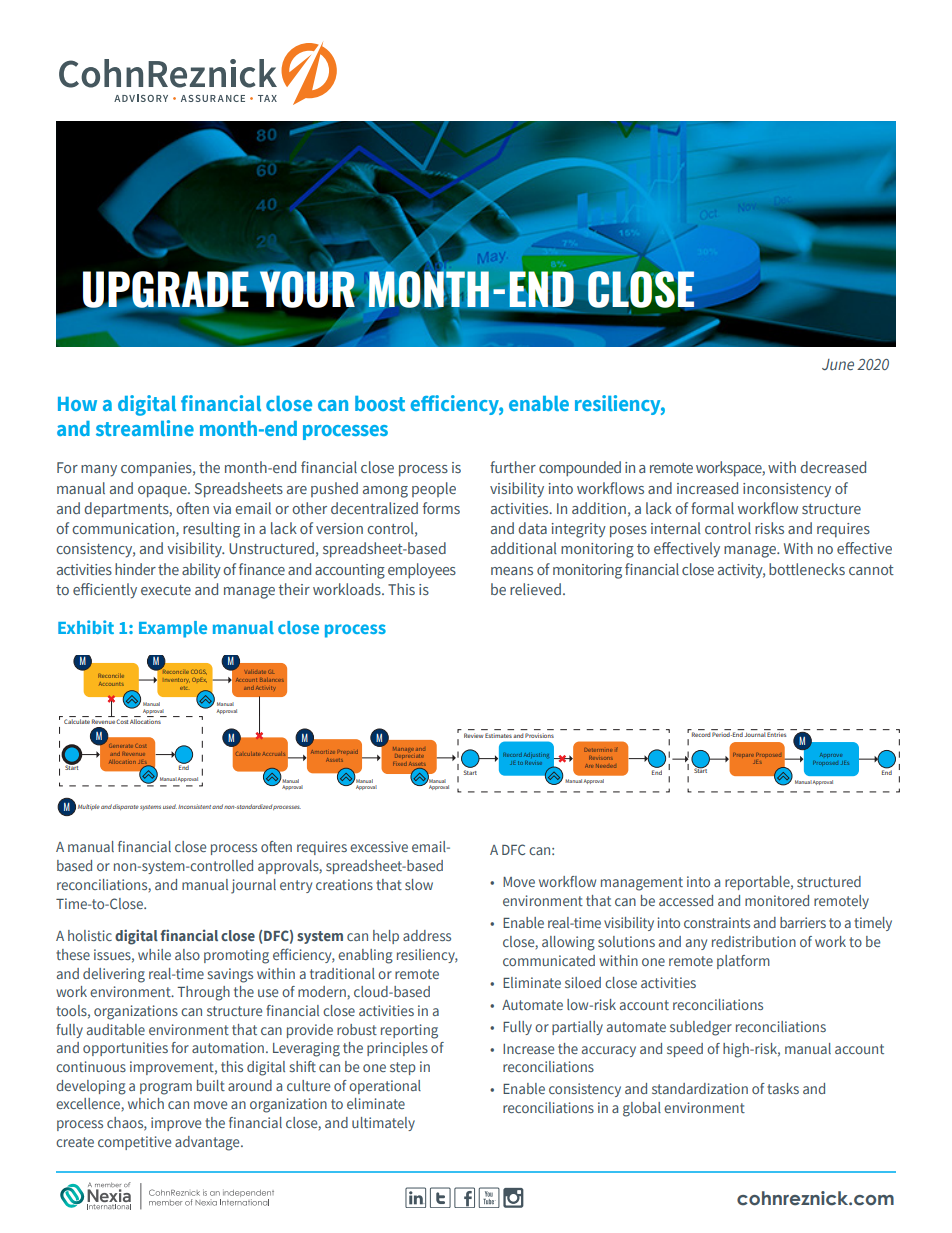 This image has height=1233, width=952. Describe the element at coordinates (838, 364) in the image. I see `June` at that location.
